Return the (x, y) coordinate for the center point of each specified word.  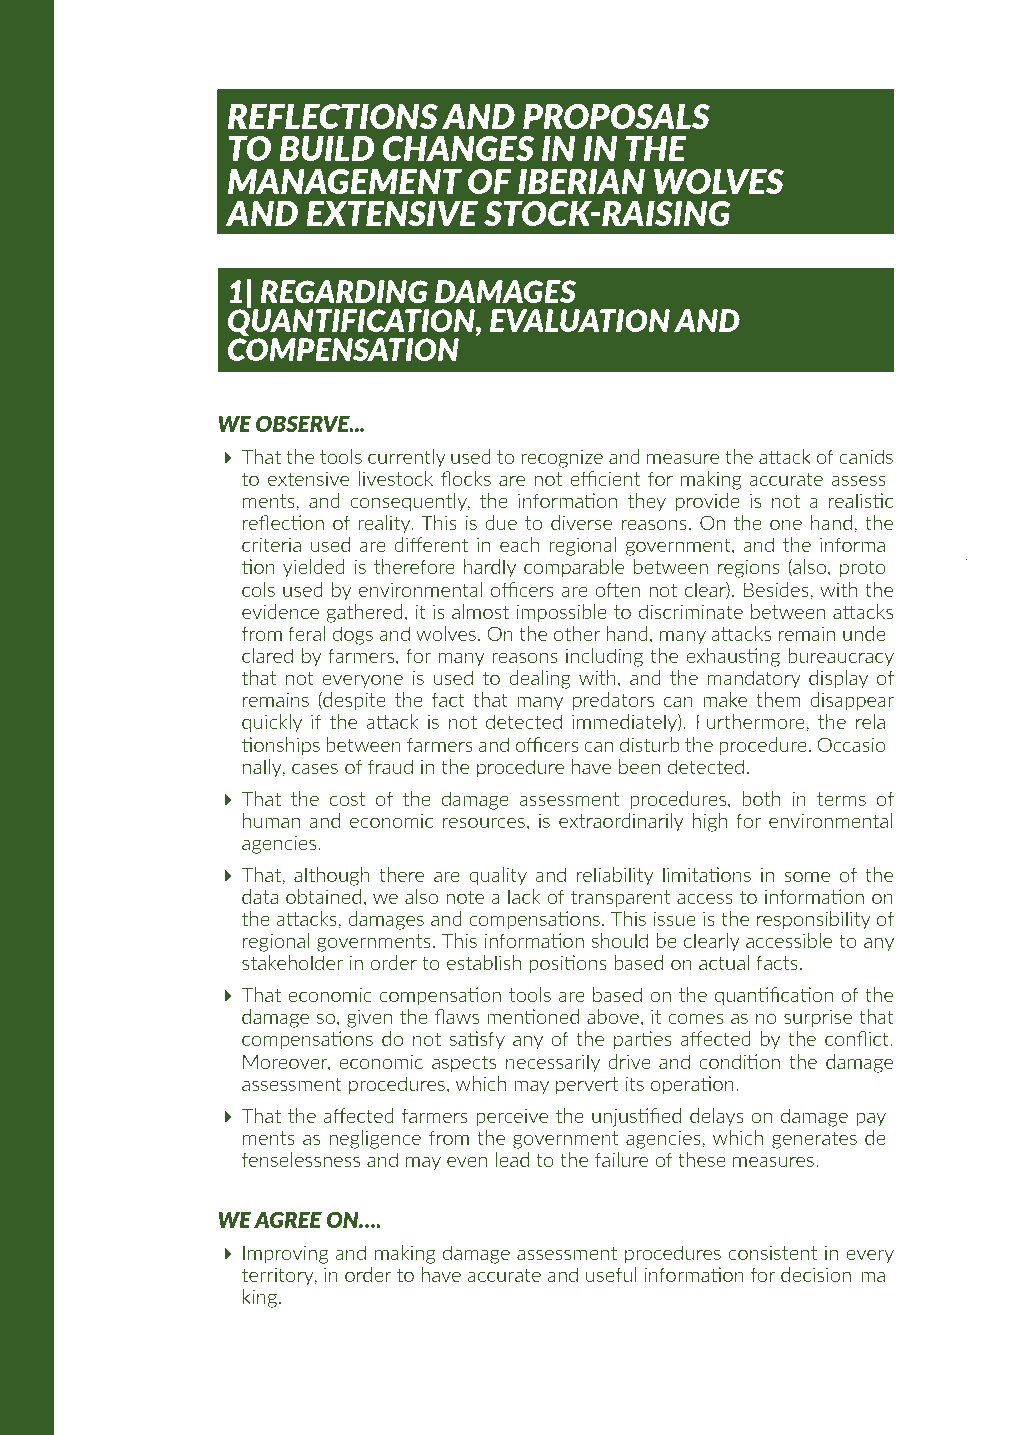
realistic (861, 500)
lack (524, 896)
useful (611, 1274)
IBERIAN (581, 181)
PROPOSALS (616, 116)
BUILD (327, 148)
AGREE (288, 1219)
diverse (581, 522)
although (332, 876)
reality (385, 524)
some (807, 876)
